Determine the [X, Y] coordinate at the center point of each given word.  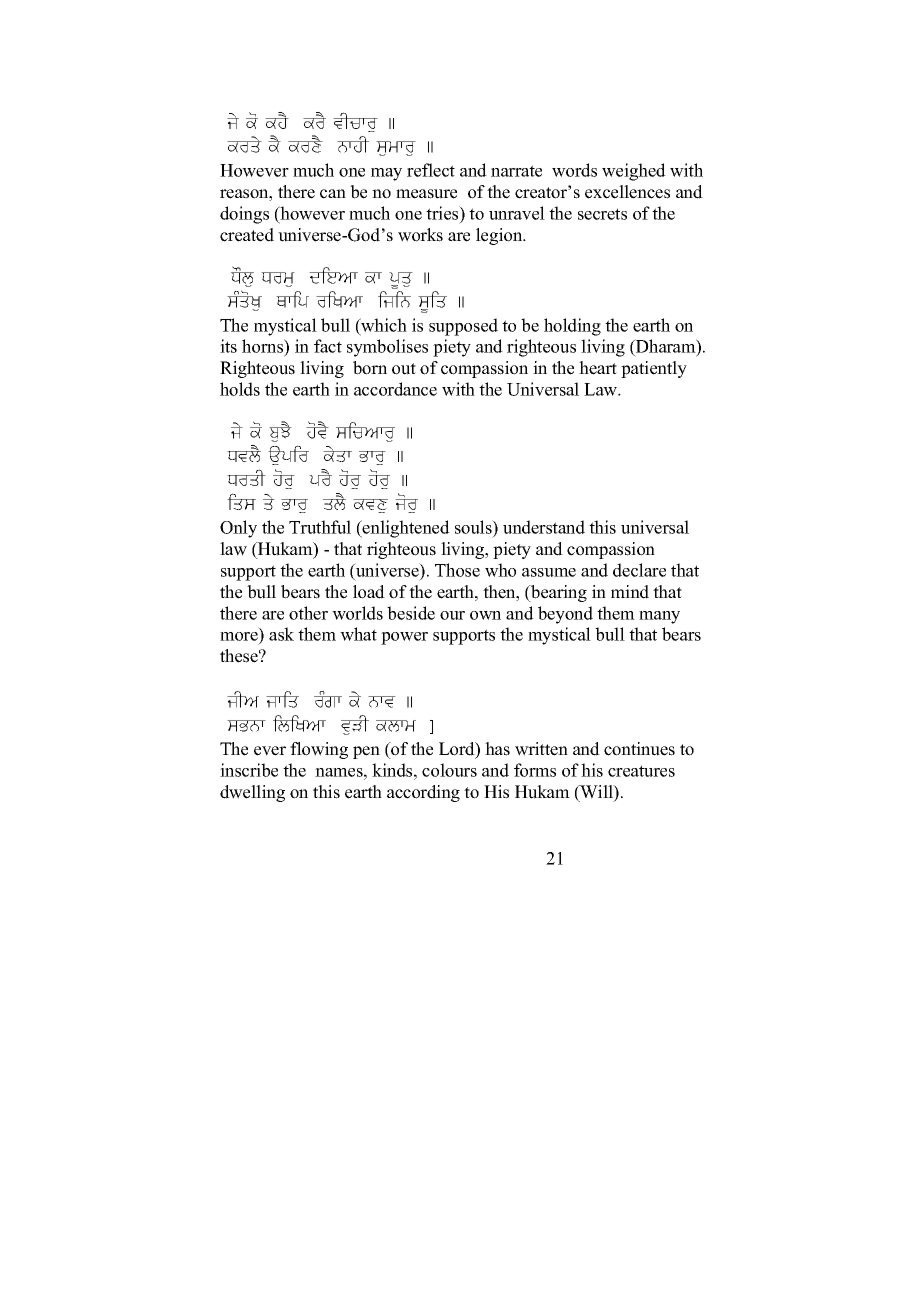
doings [244, 215]
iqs [241, 501]
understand [544, 527]
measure [426, 194]
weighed [634, 172]
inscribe [249, 770]
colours [449, 770]
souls [474, 528]
